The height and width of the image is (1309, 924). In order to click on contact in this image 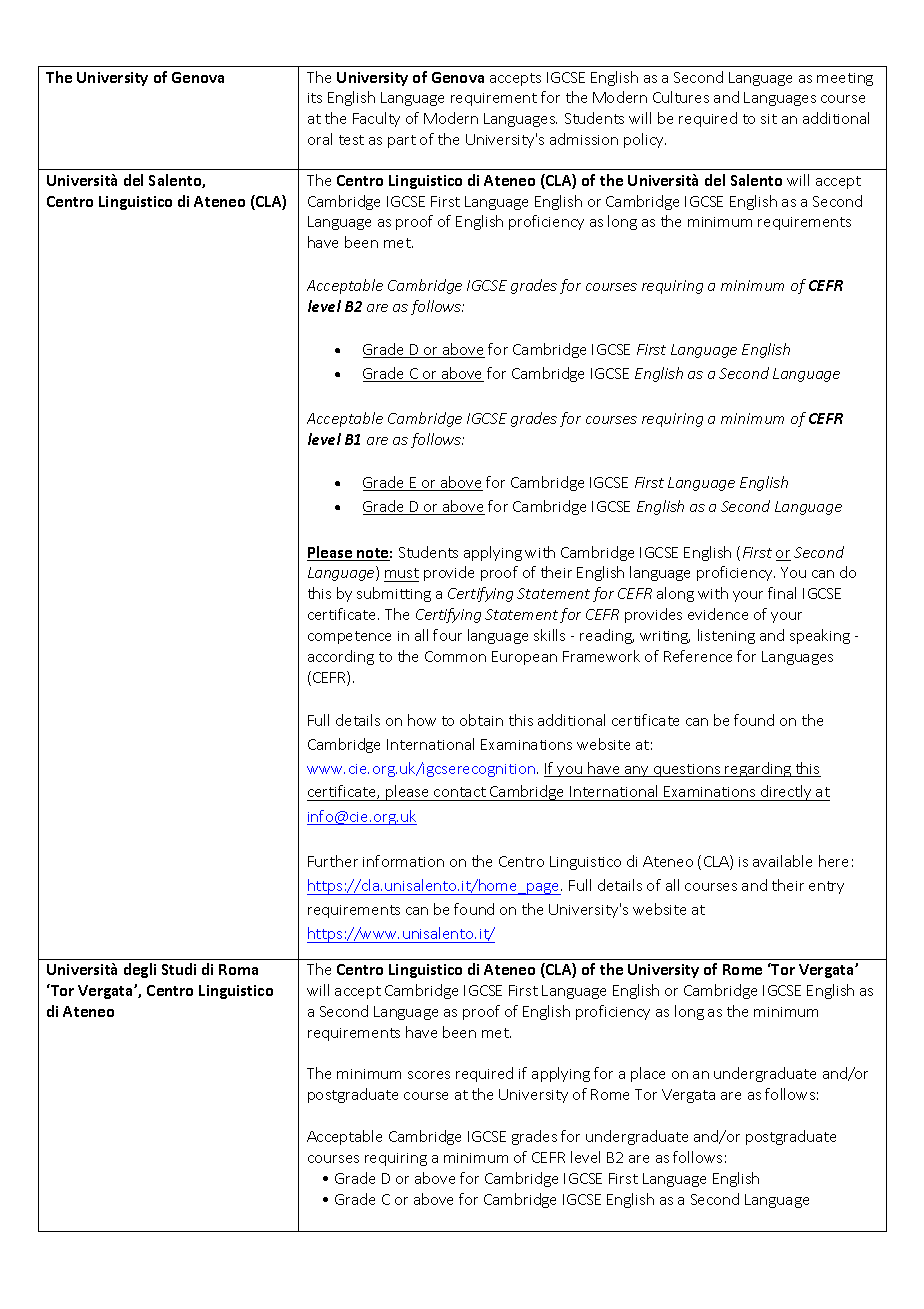, I will do `click(460, 794)`.
